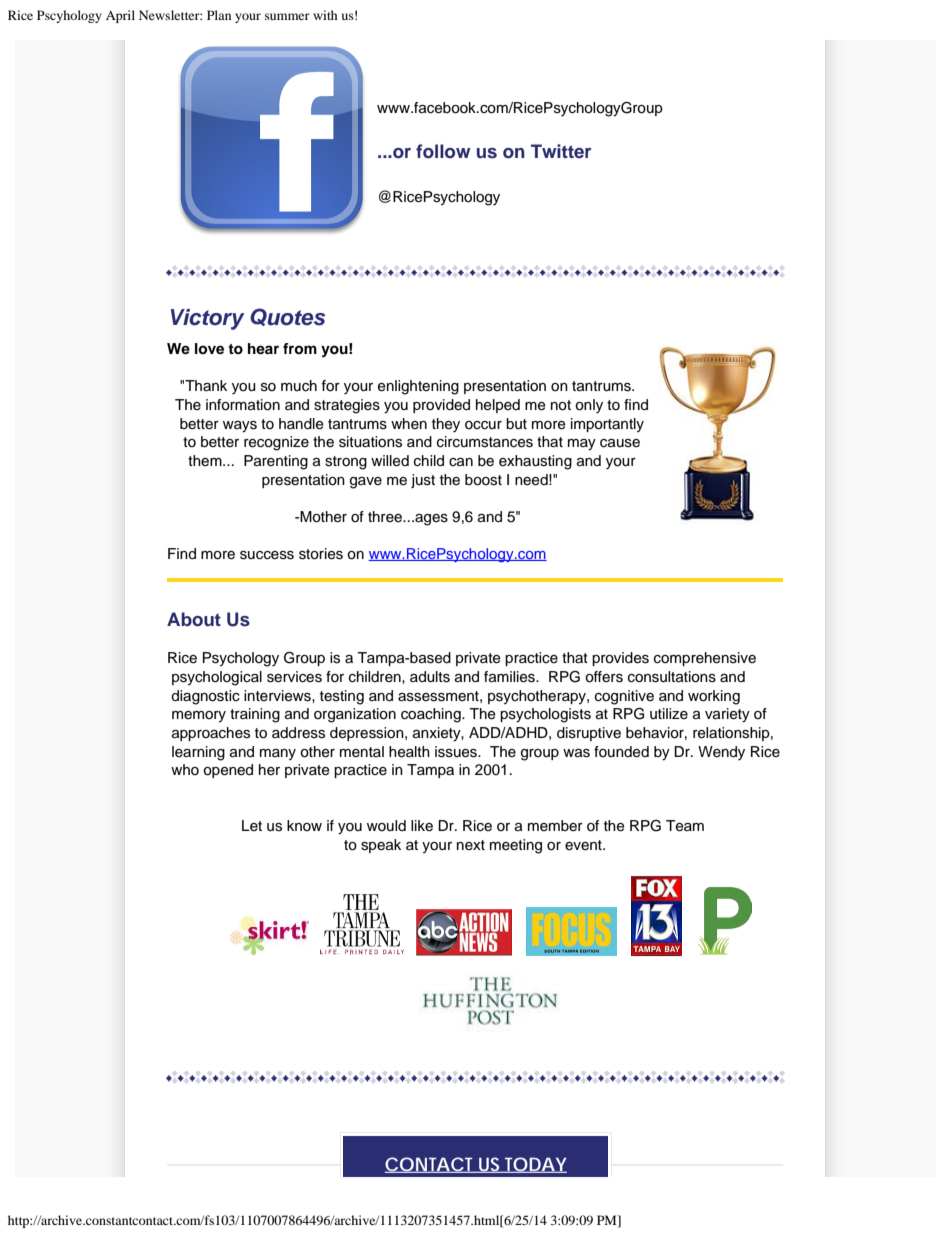  Describe the element at coordinates (325, 15) in the screenshot. I see `with` at that location.
